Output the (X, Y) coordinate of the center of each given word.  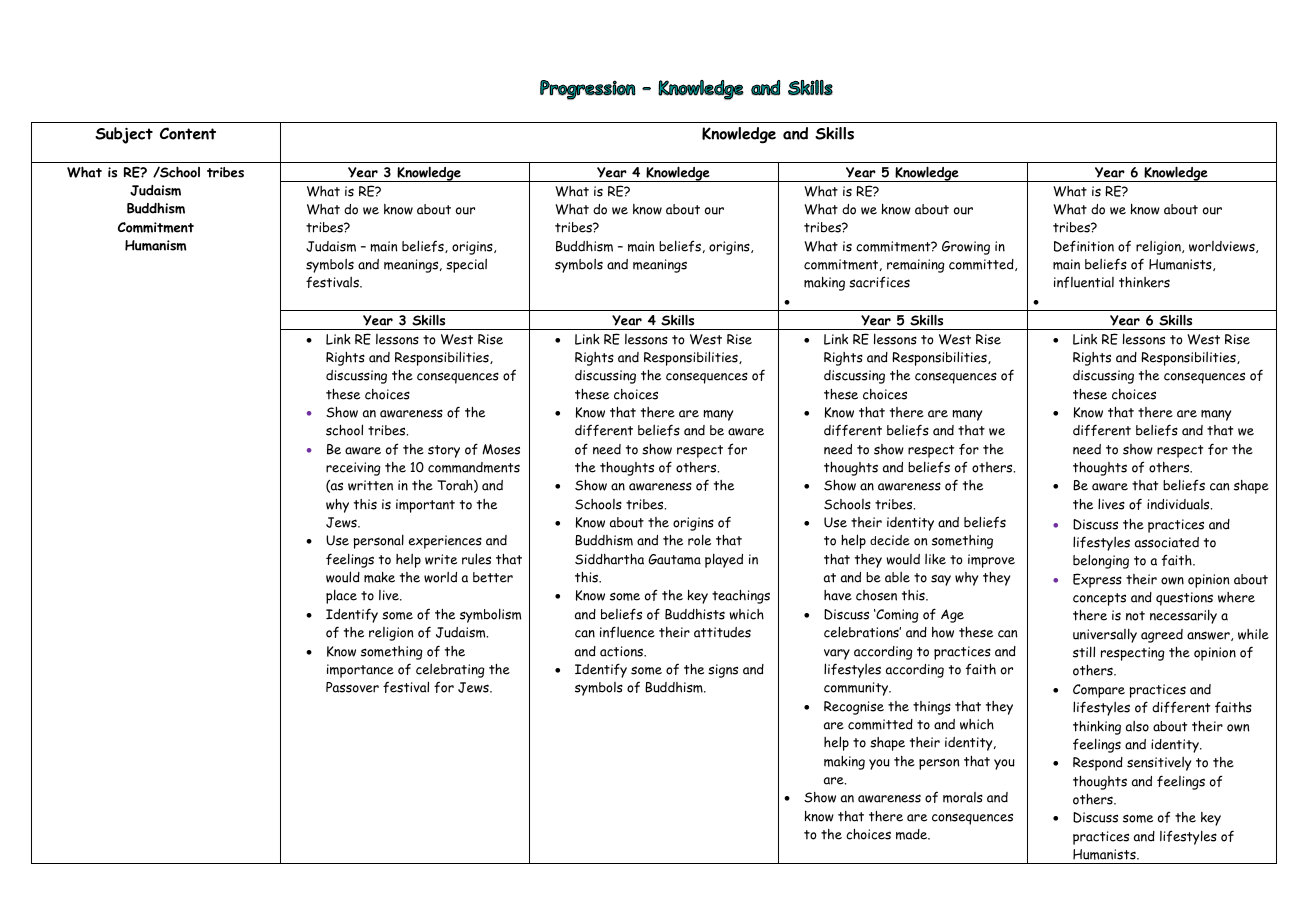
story (444, 451)
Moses (501, 449)
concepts (1099, 599)
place (341, 596)
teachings (741, 597)
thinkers (1144, 282)
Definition (1084, 246)
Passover (352, 687)
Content (188, 133)
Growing (966, 248)
